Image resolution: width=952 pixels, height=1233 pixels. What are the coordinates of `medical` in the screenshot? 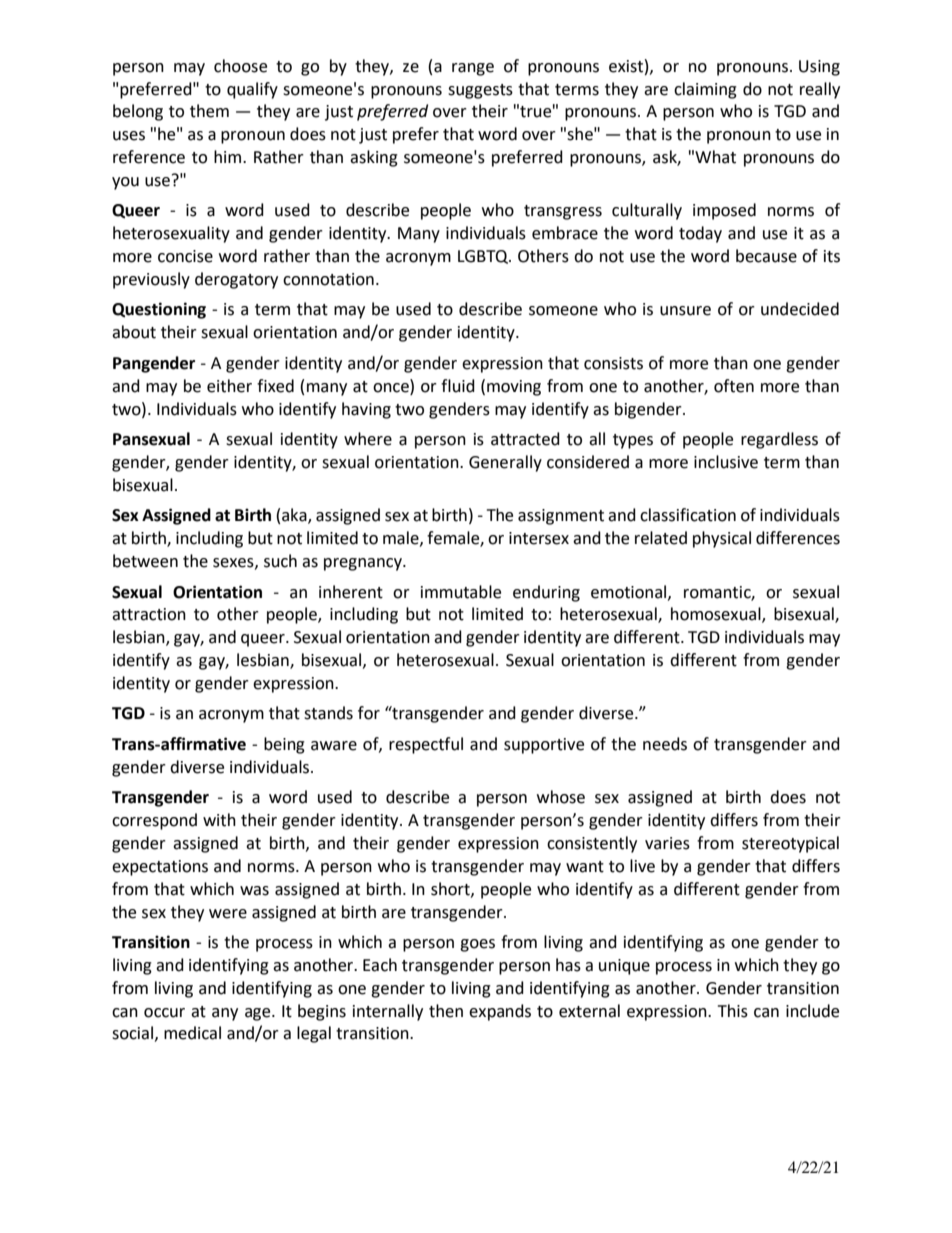 It's located at (192, 1033).
